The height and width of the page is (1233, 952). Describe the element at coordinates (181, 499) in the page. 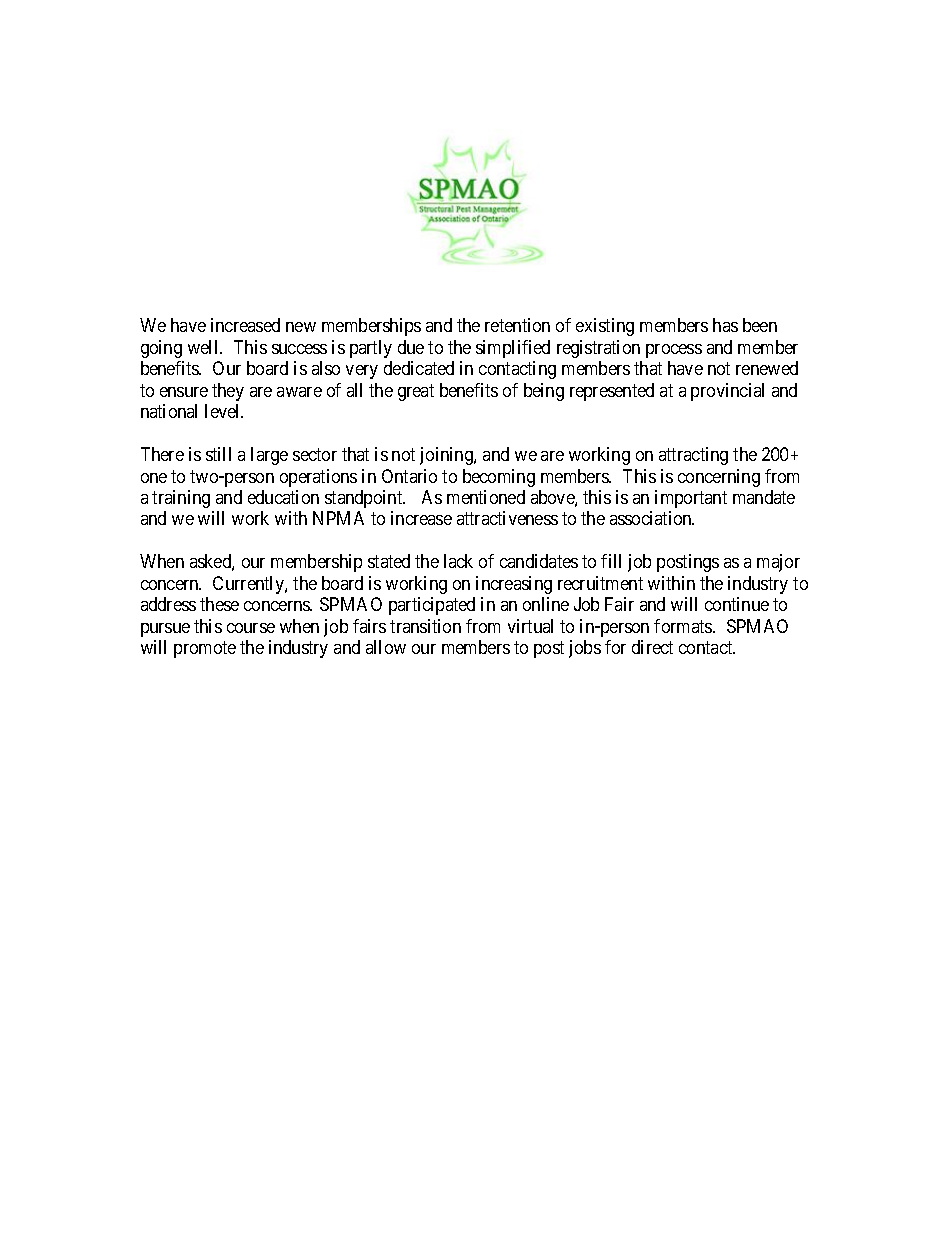

I see `training` at that location.
